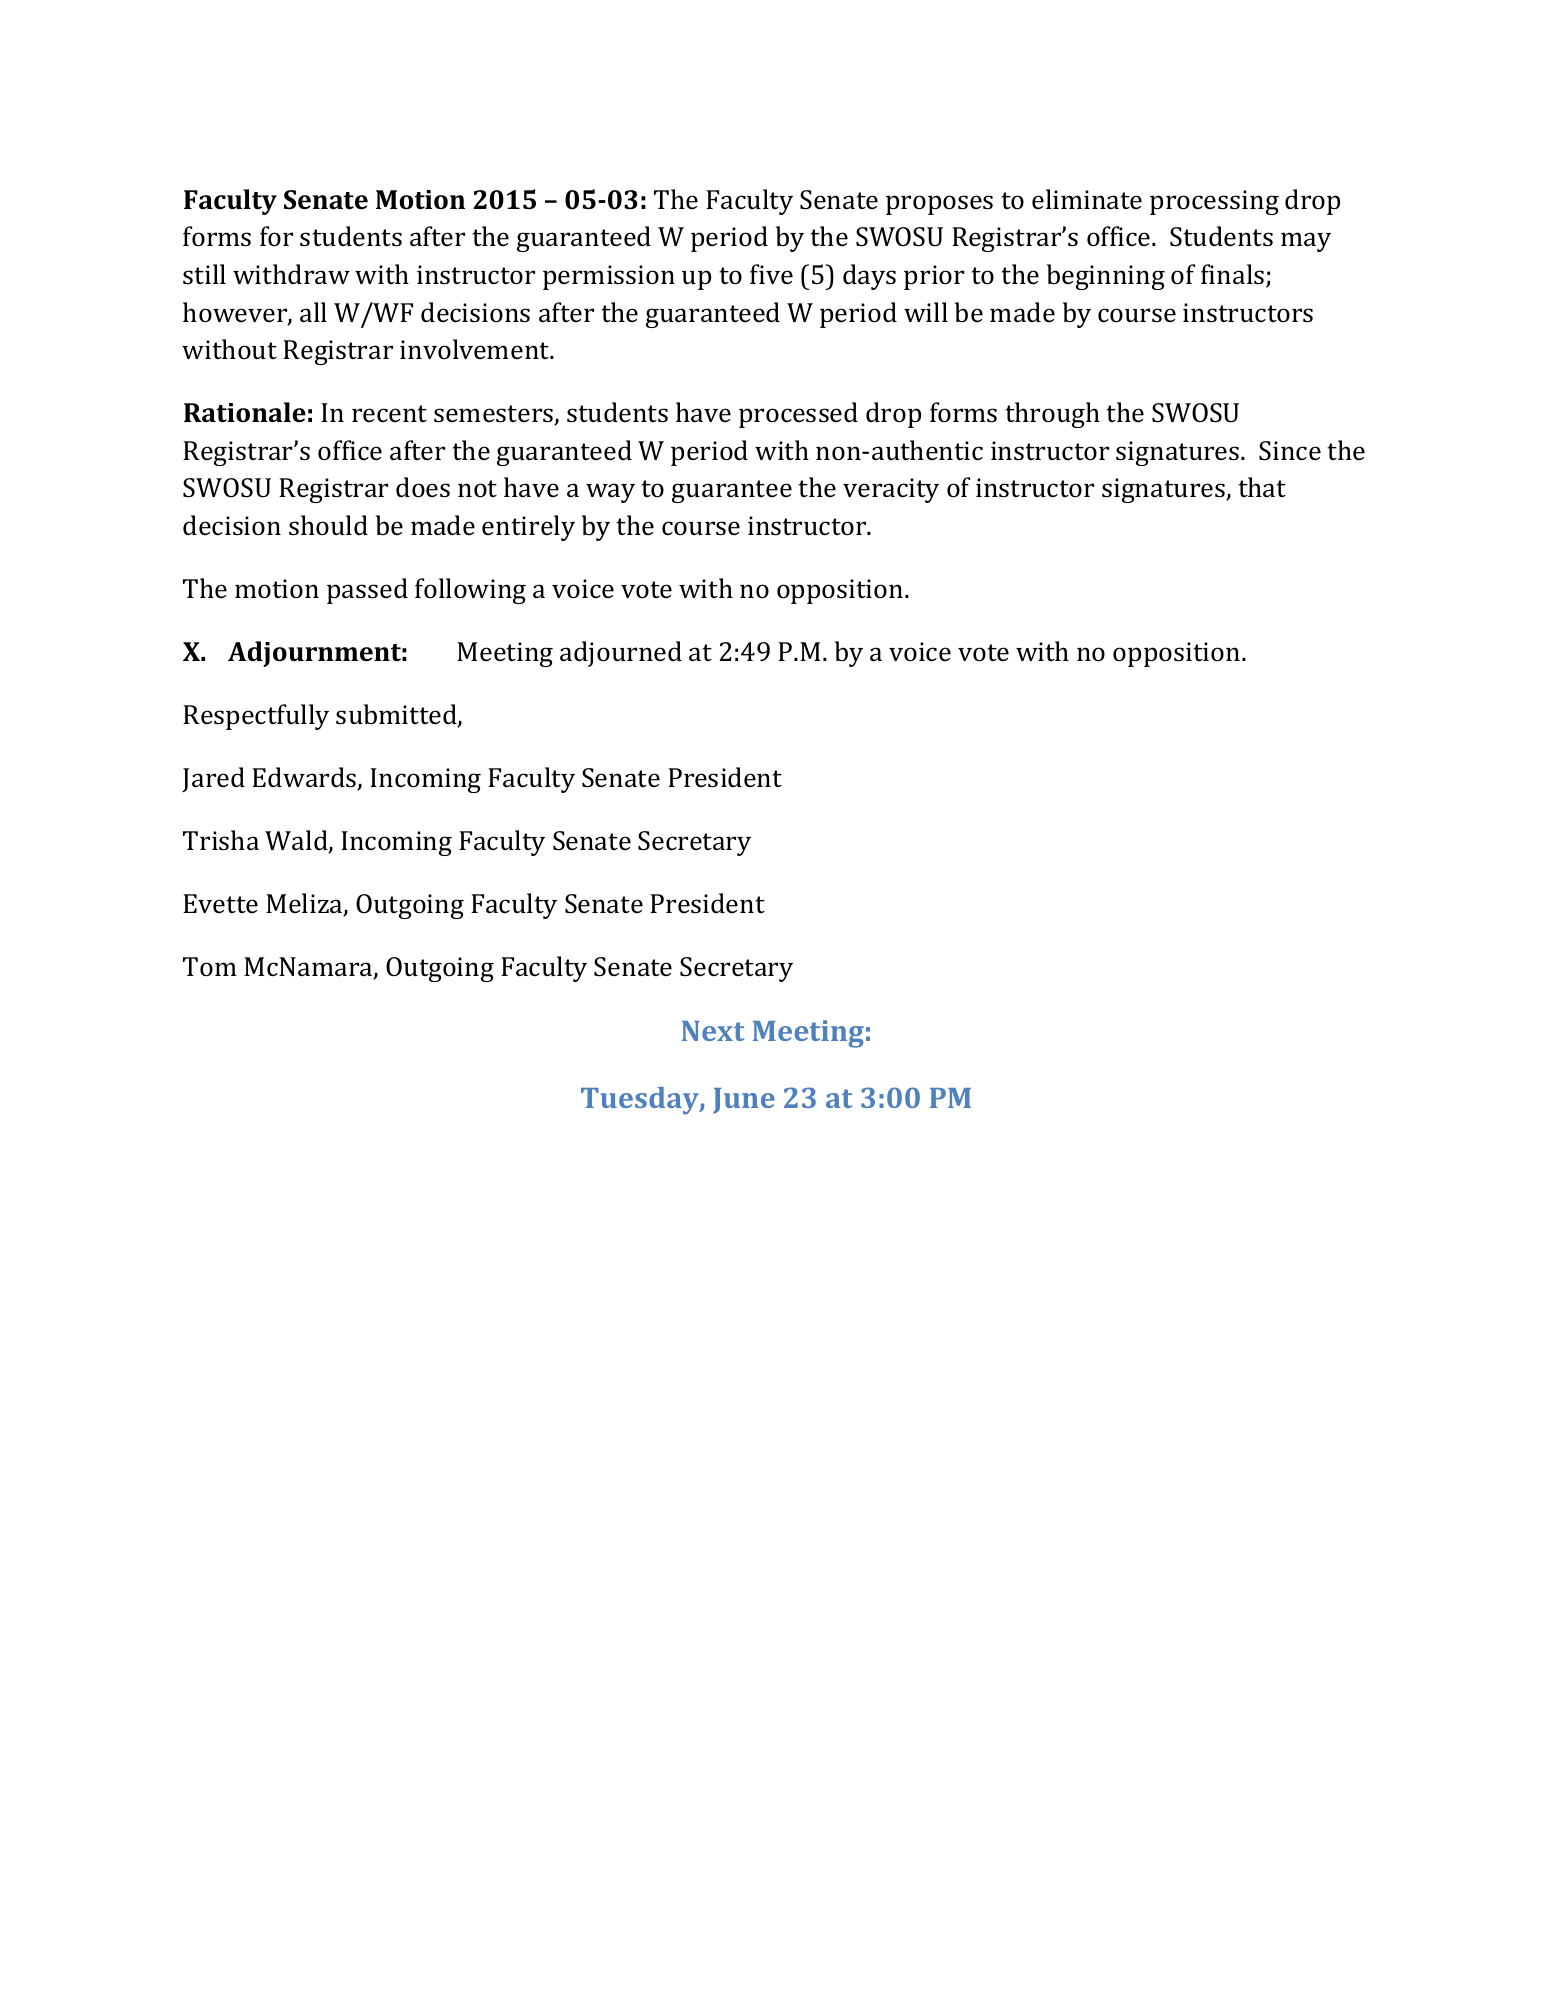 This screenshot has width=1553, height=2009. What do you see at coordinates (771, 274) in the screenshot?
I see `five` at bounding box center [771, 274].
